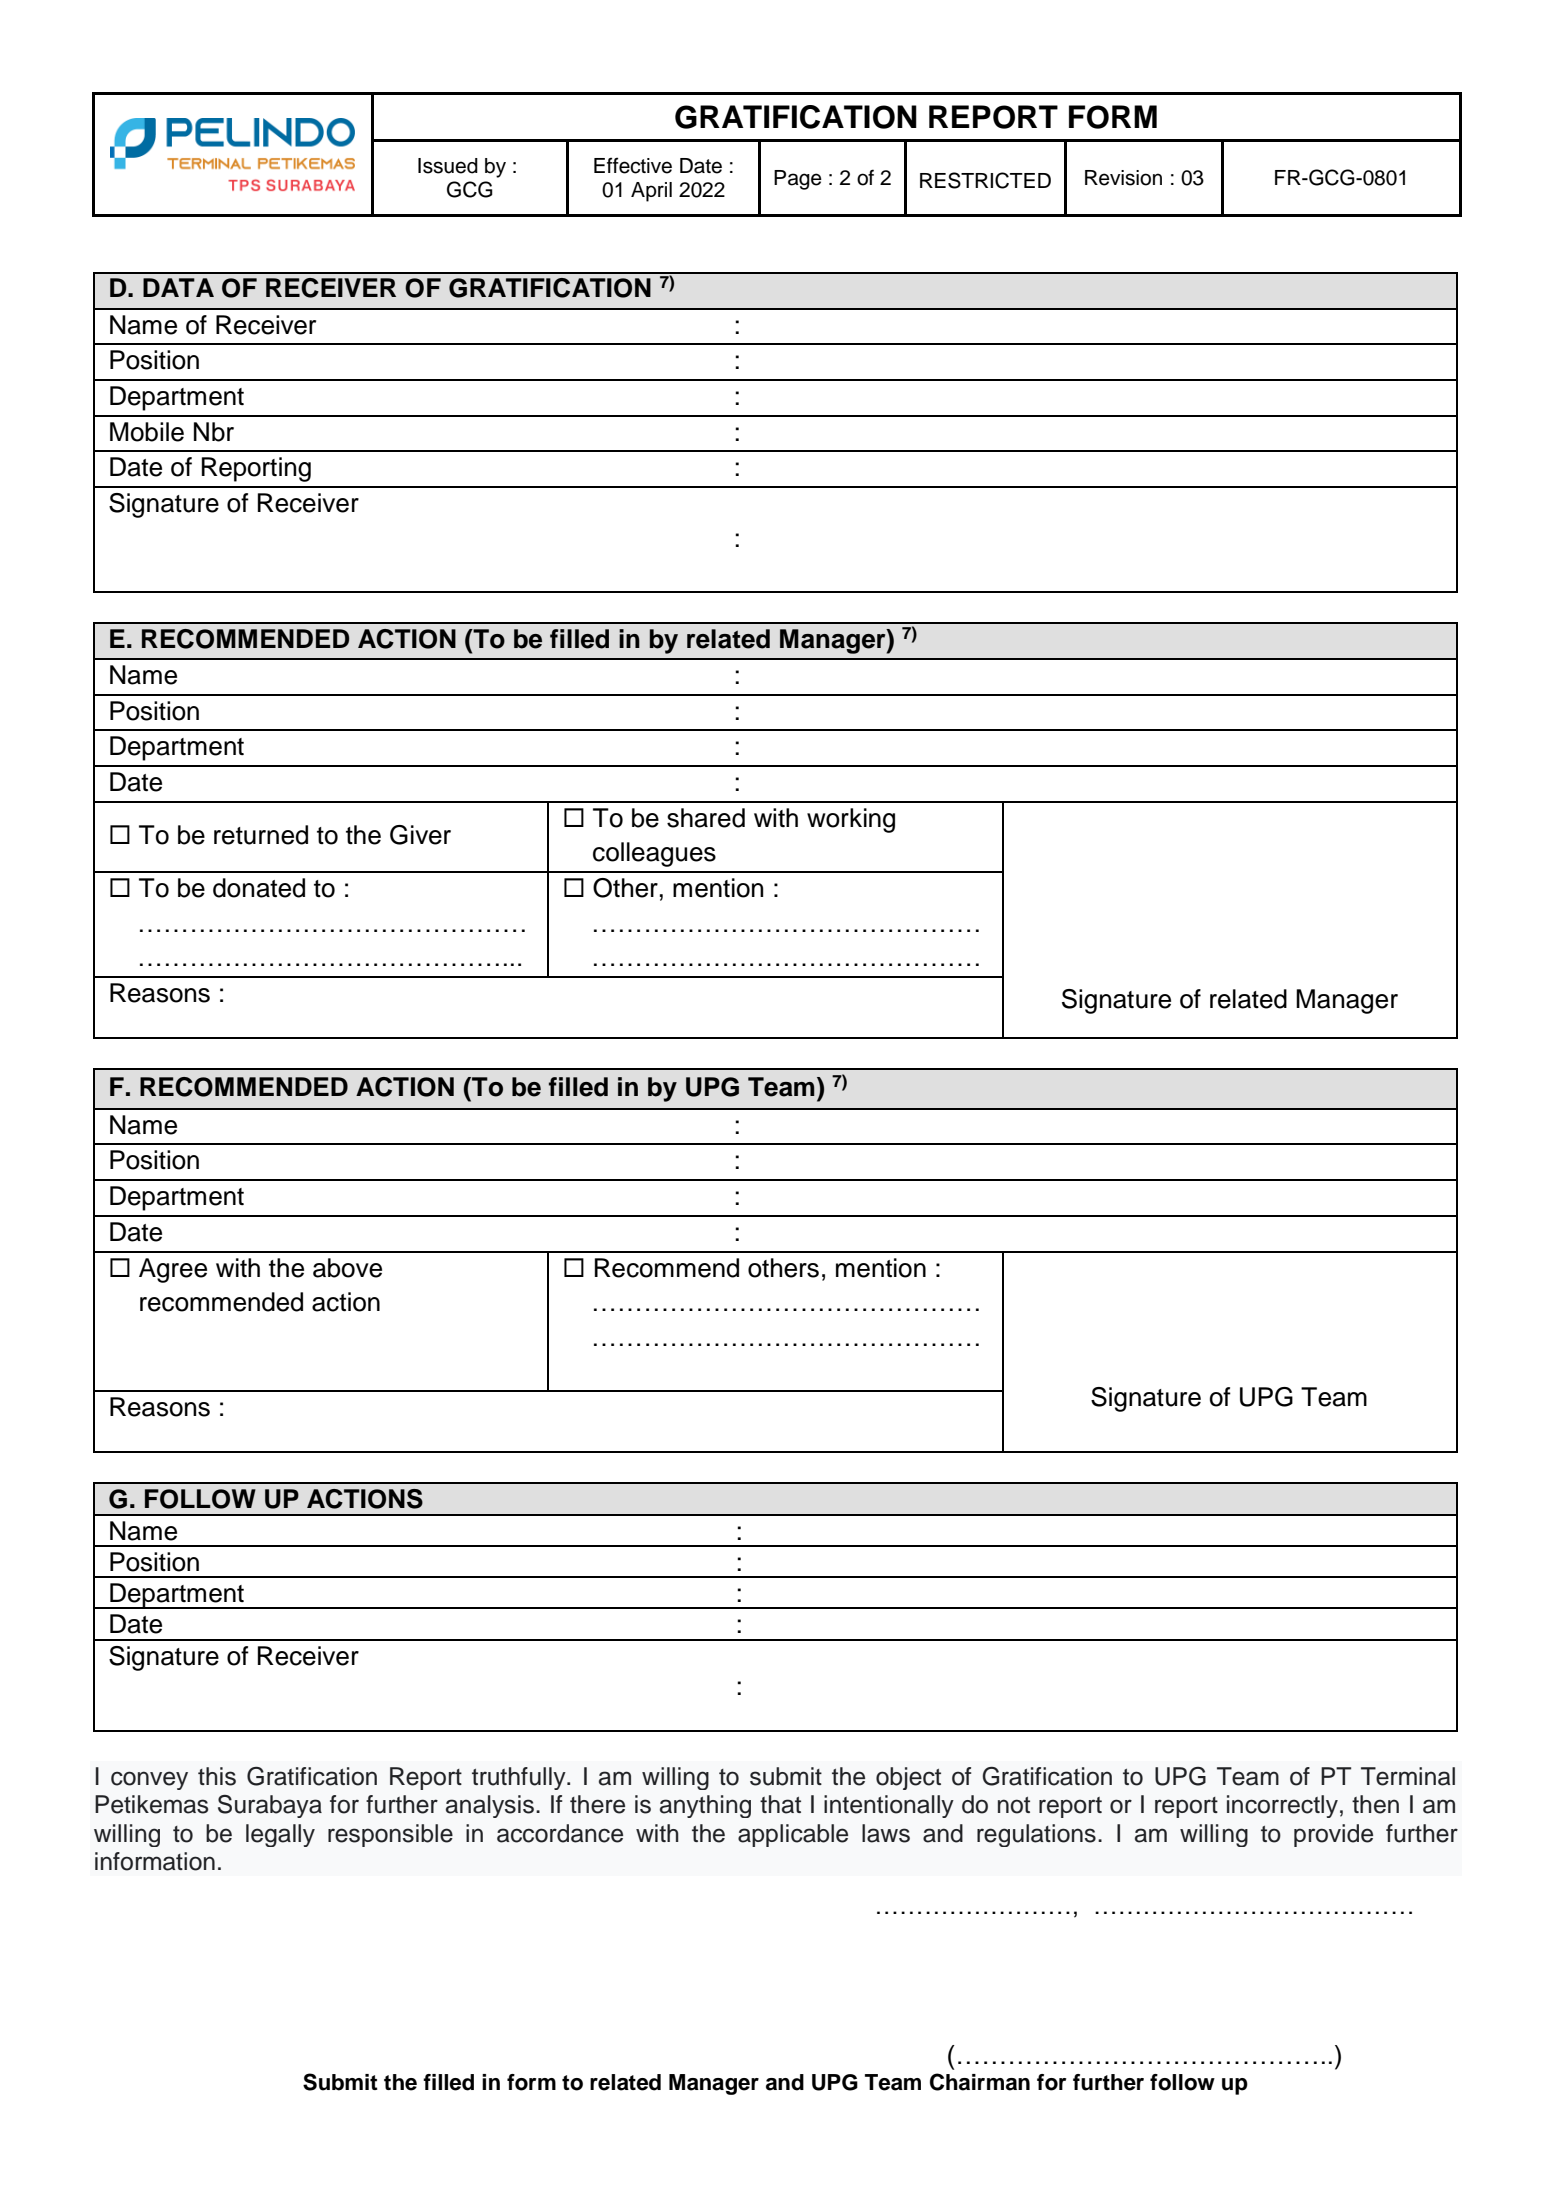  Describe the element at coordinates (178, 287) in the screenshot. I see `DATA` at that location.
